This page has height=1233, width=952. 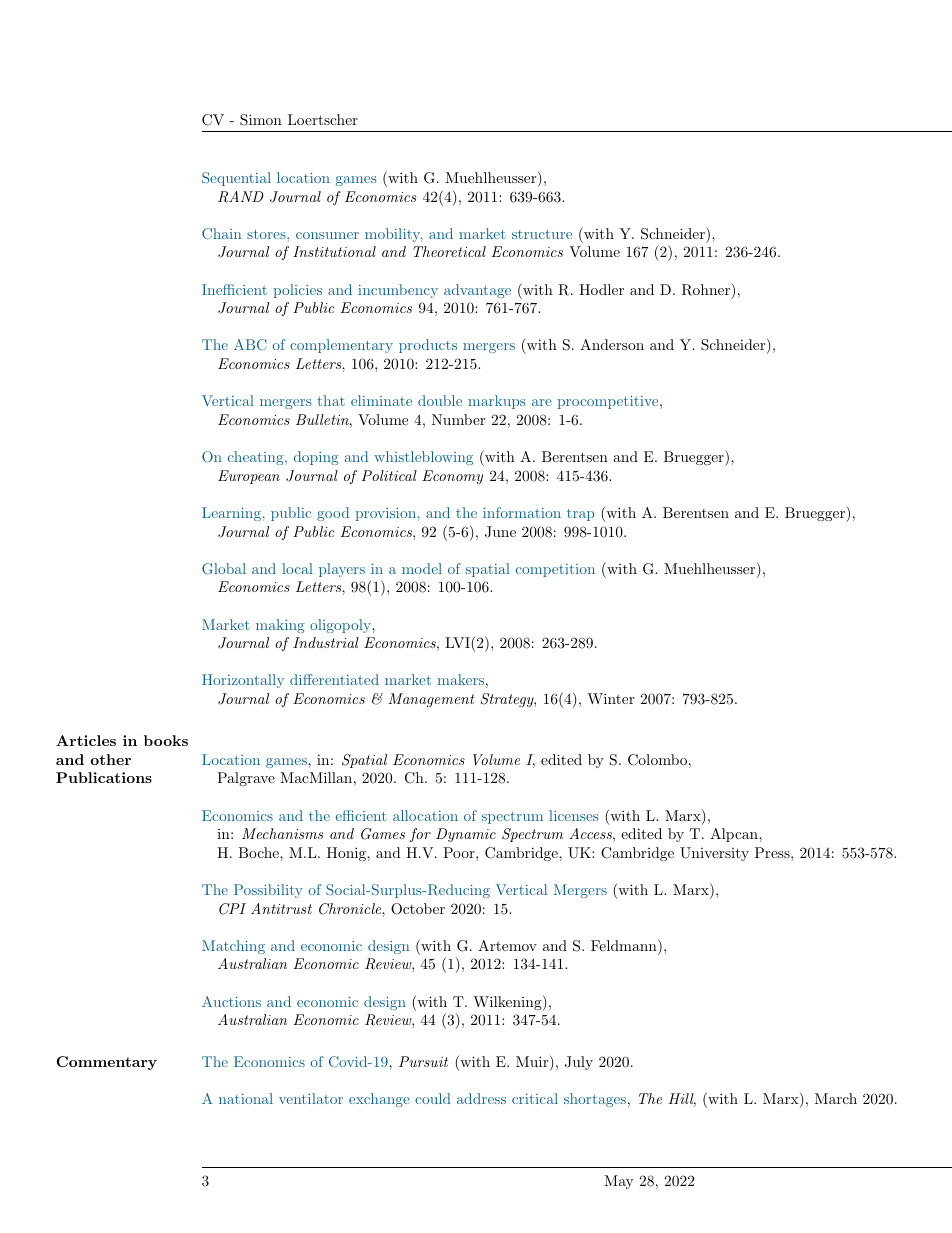 What do you see at coordinates (233, 947) in the page?
I see `Matching` at bounding box center [233, 947].
